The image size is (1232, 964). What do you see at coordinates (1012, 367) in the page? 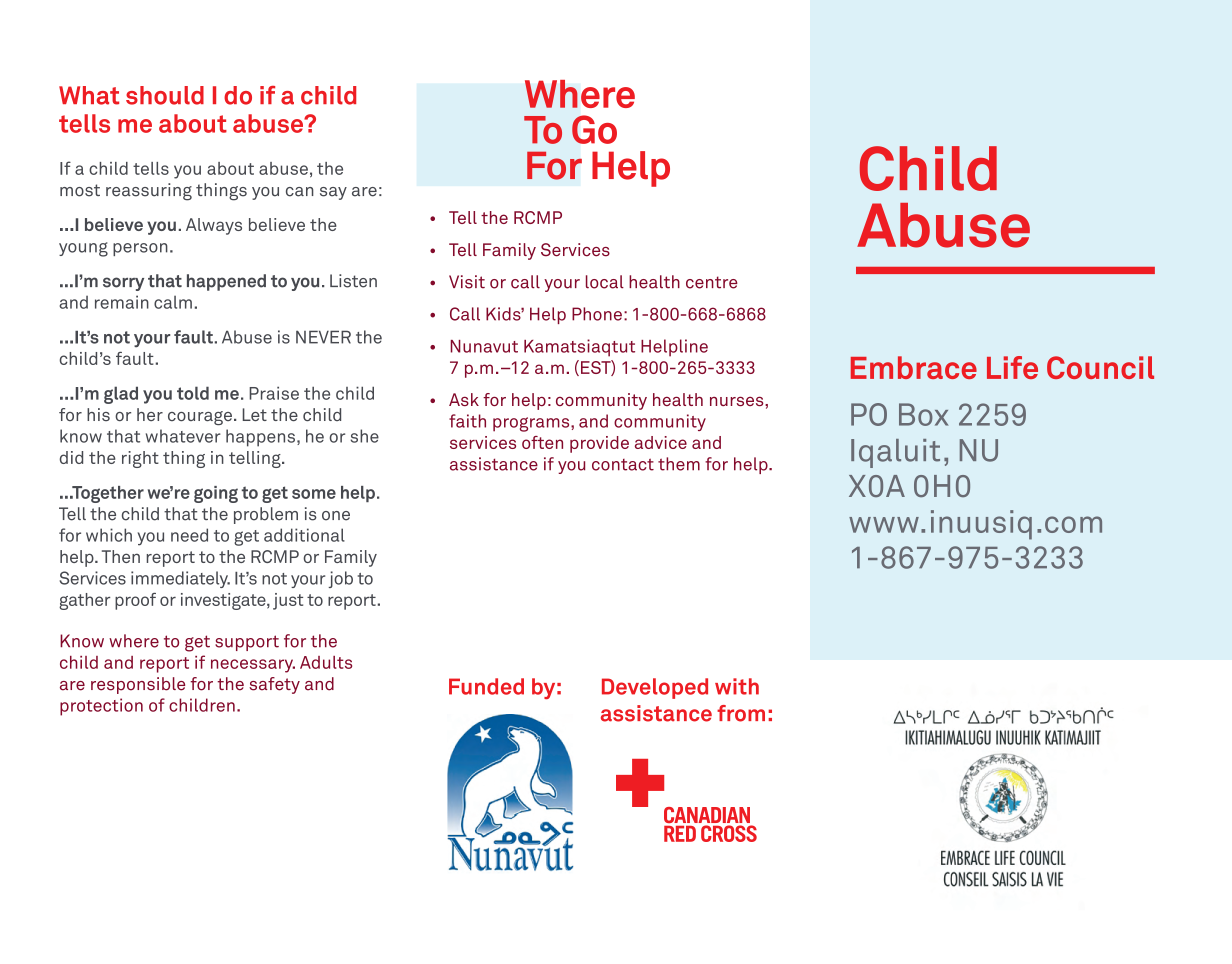
I see `Life` at bounding box center [1012, 367].
